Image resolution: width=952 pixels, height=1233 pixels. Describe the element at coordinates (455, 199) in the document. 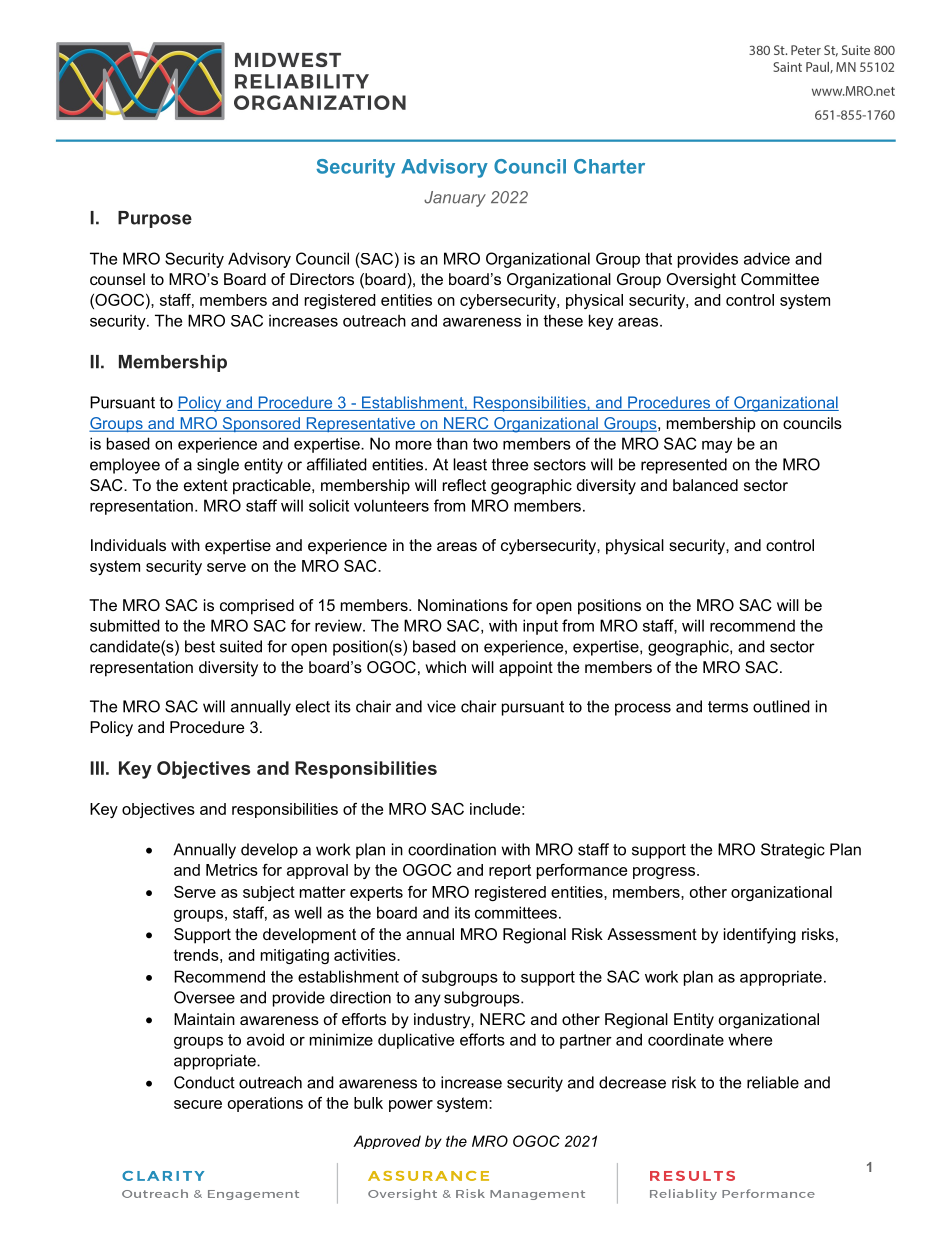

I see `January` at that location.
